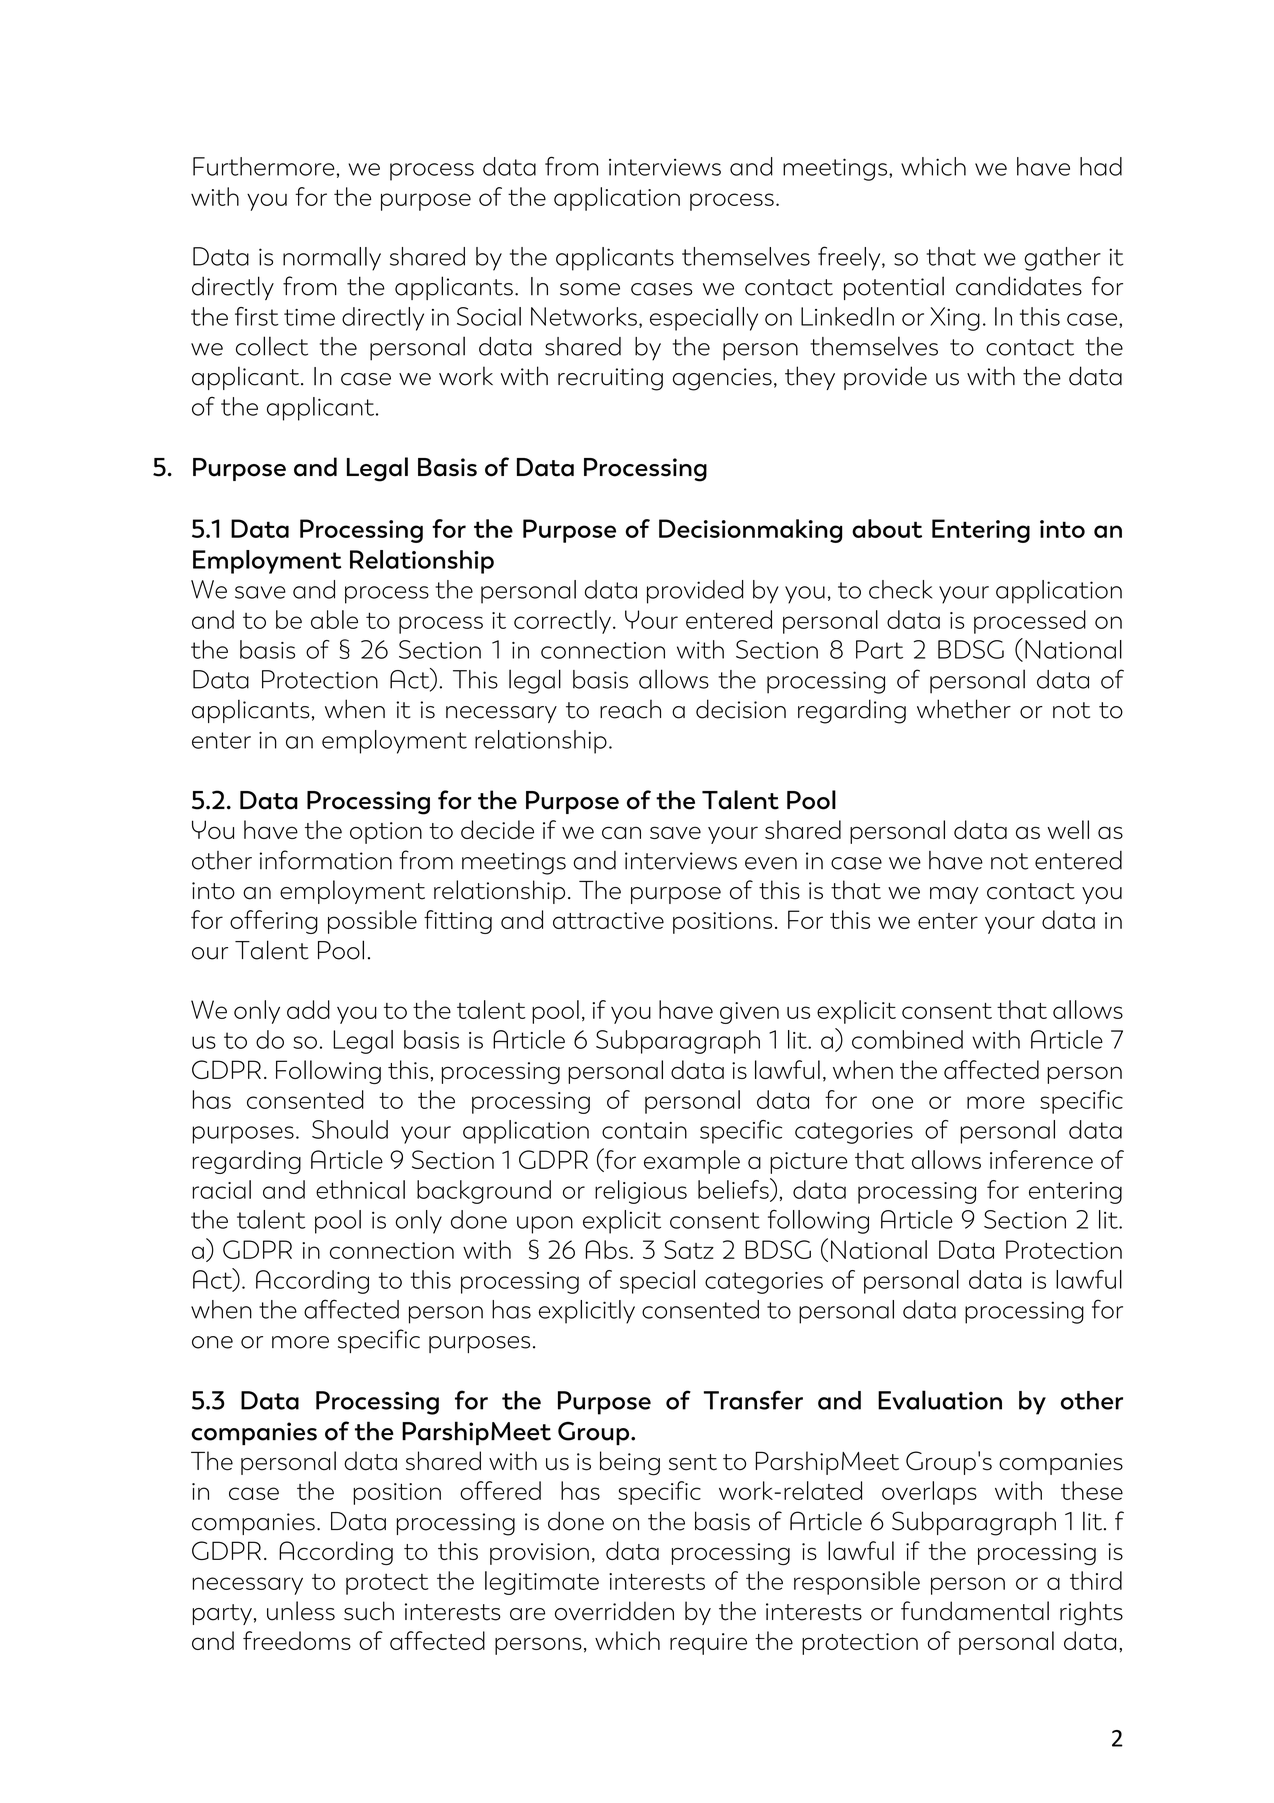  Describe the element at coordinates (562, 622) in the image. I see `correctly` at that location.
